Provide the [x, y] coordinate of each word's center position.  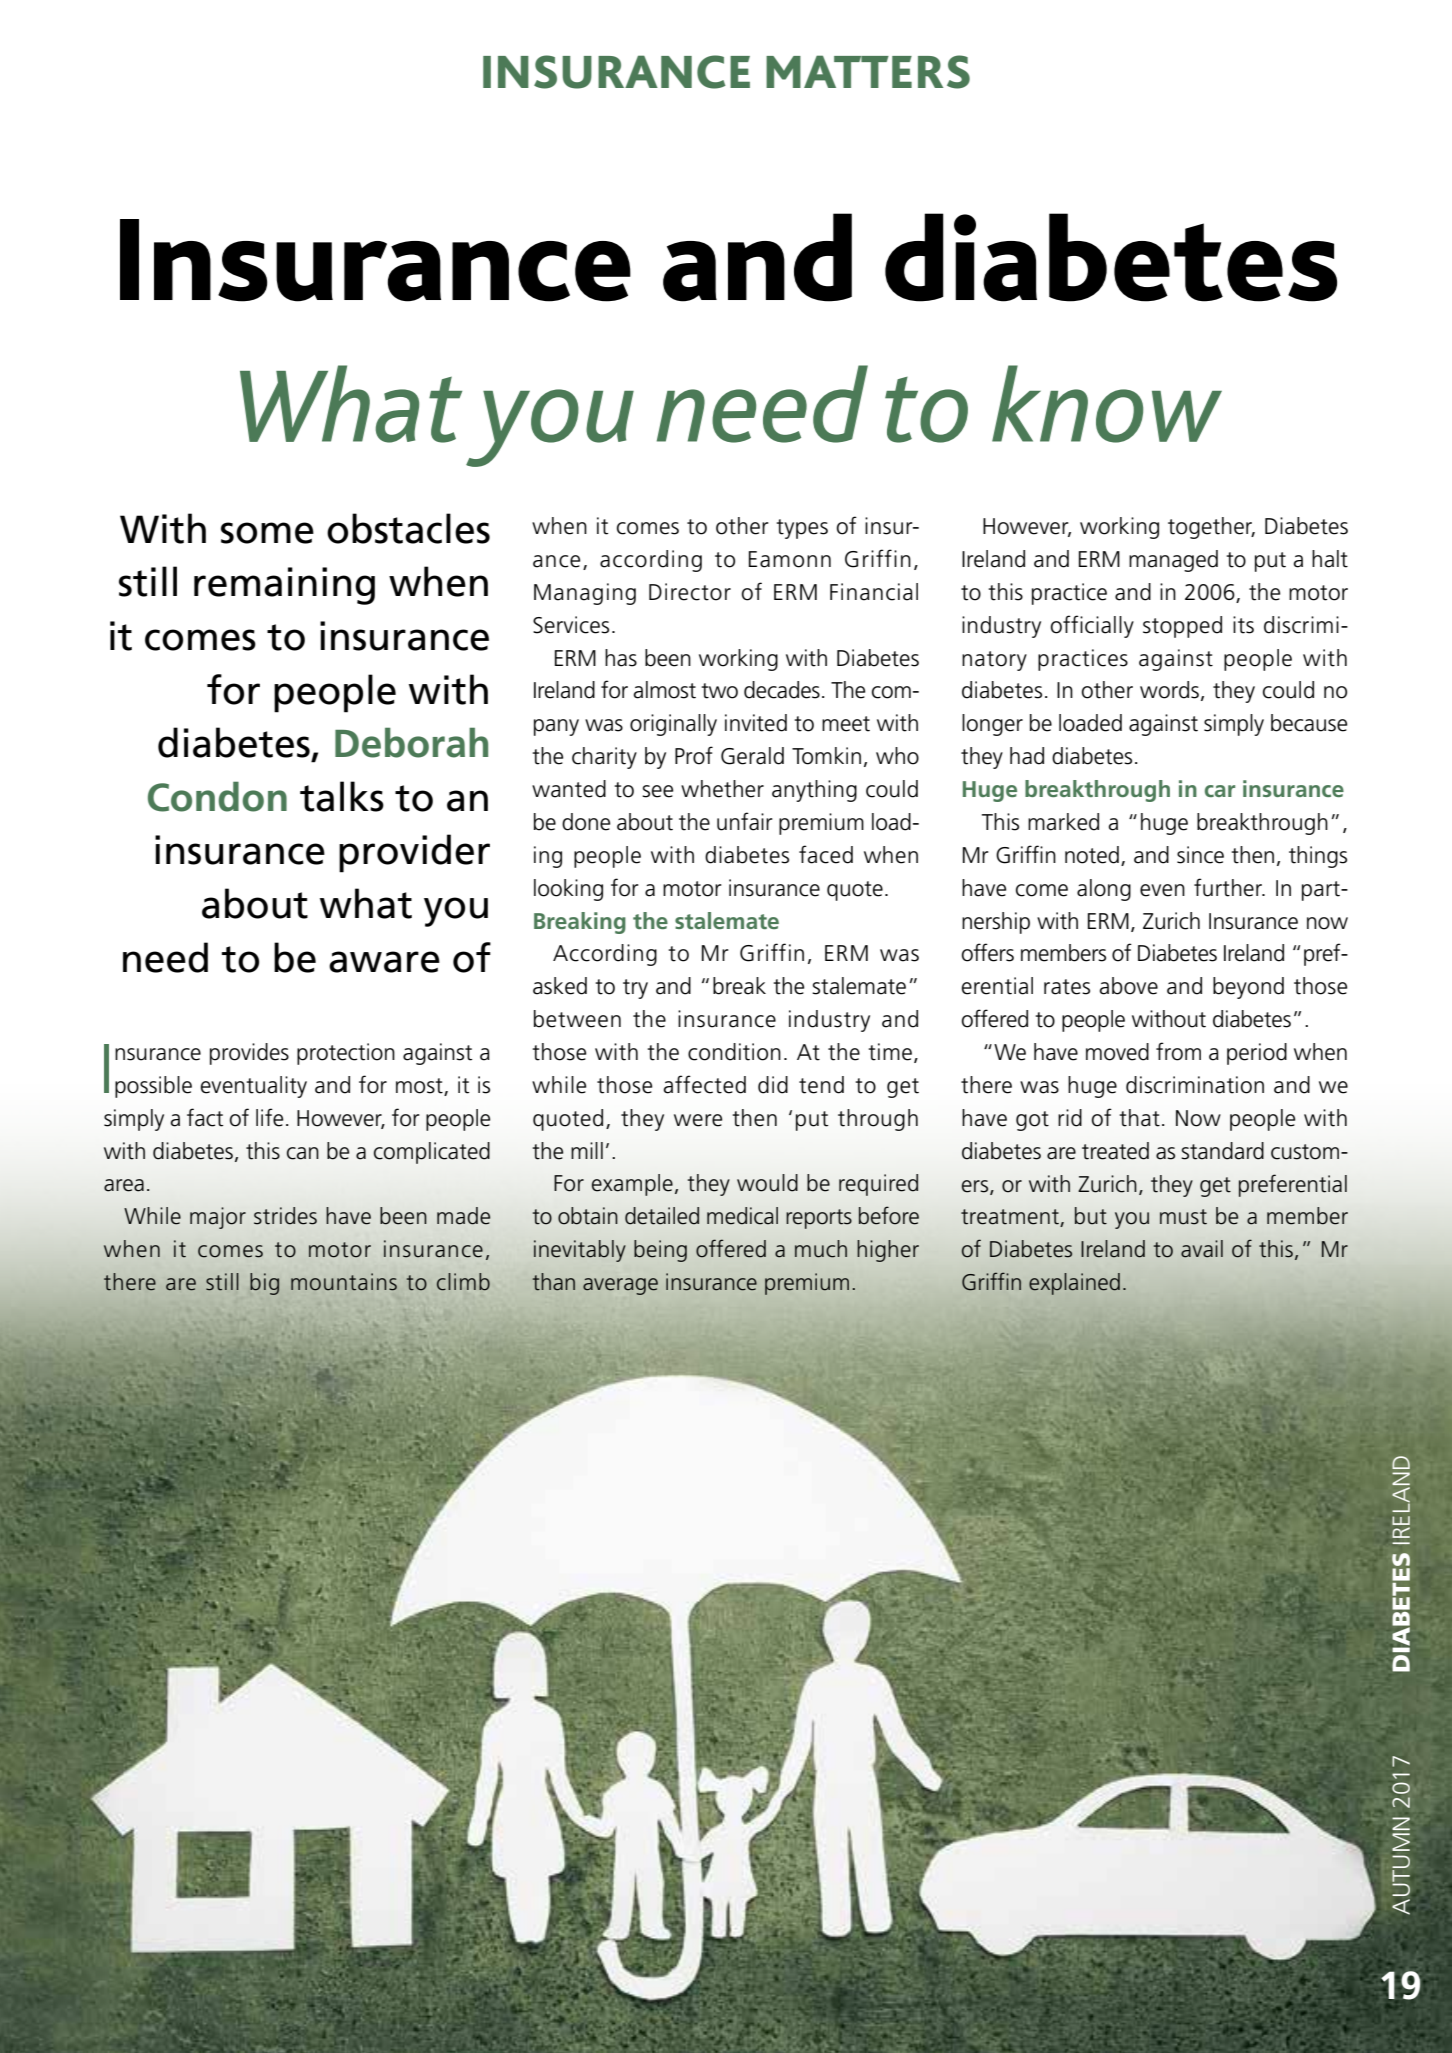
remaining [284, 586]
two [719, 691]
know [1107, 404]
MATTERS [868, 72]
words [1169, 690]
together [1211, 528]
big [264, 1284]
